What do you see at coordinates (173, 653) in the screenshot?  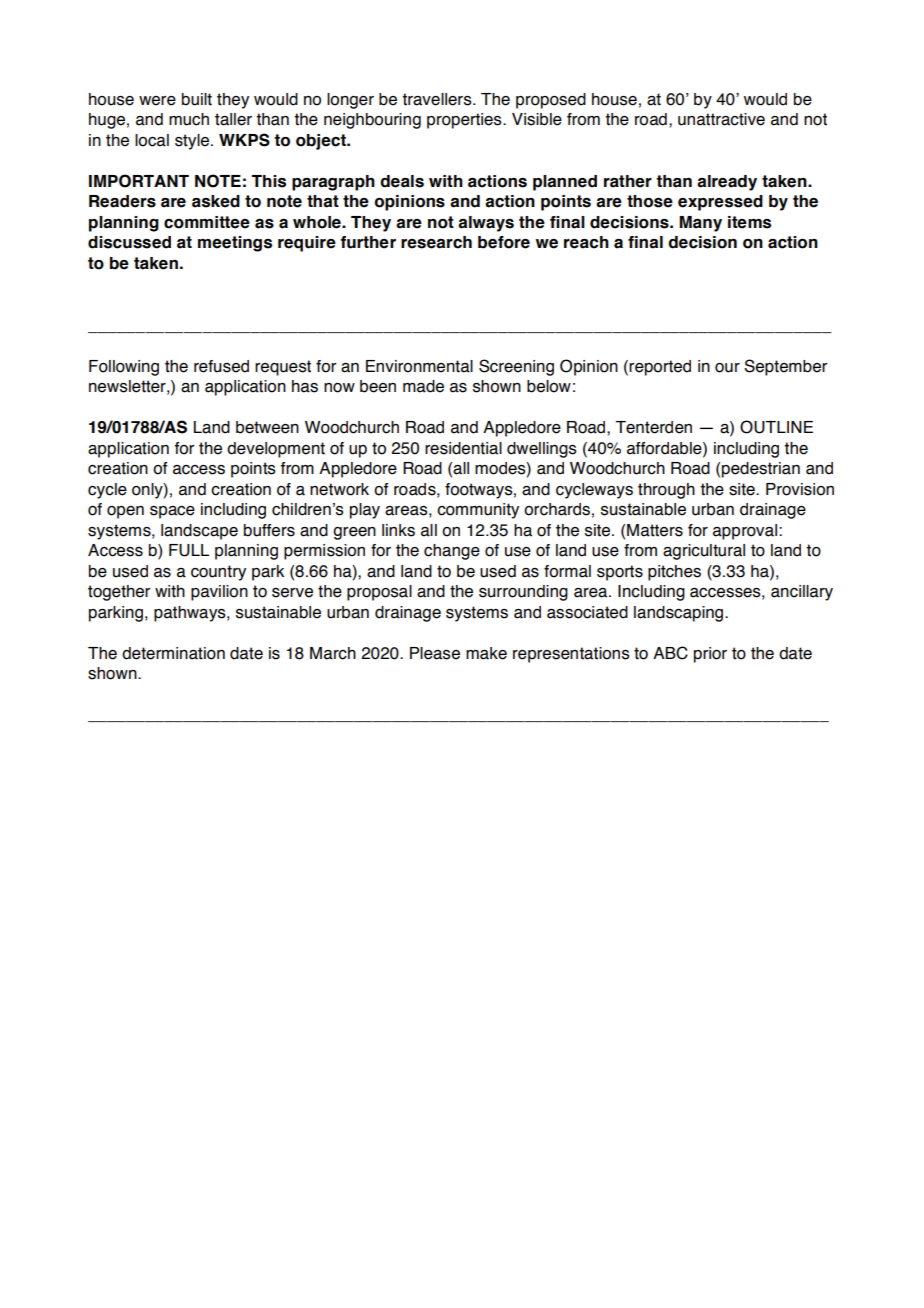 I see `determination` at bounding box center [173, 653].
